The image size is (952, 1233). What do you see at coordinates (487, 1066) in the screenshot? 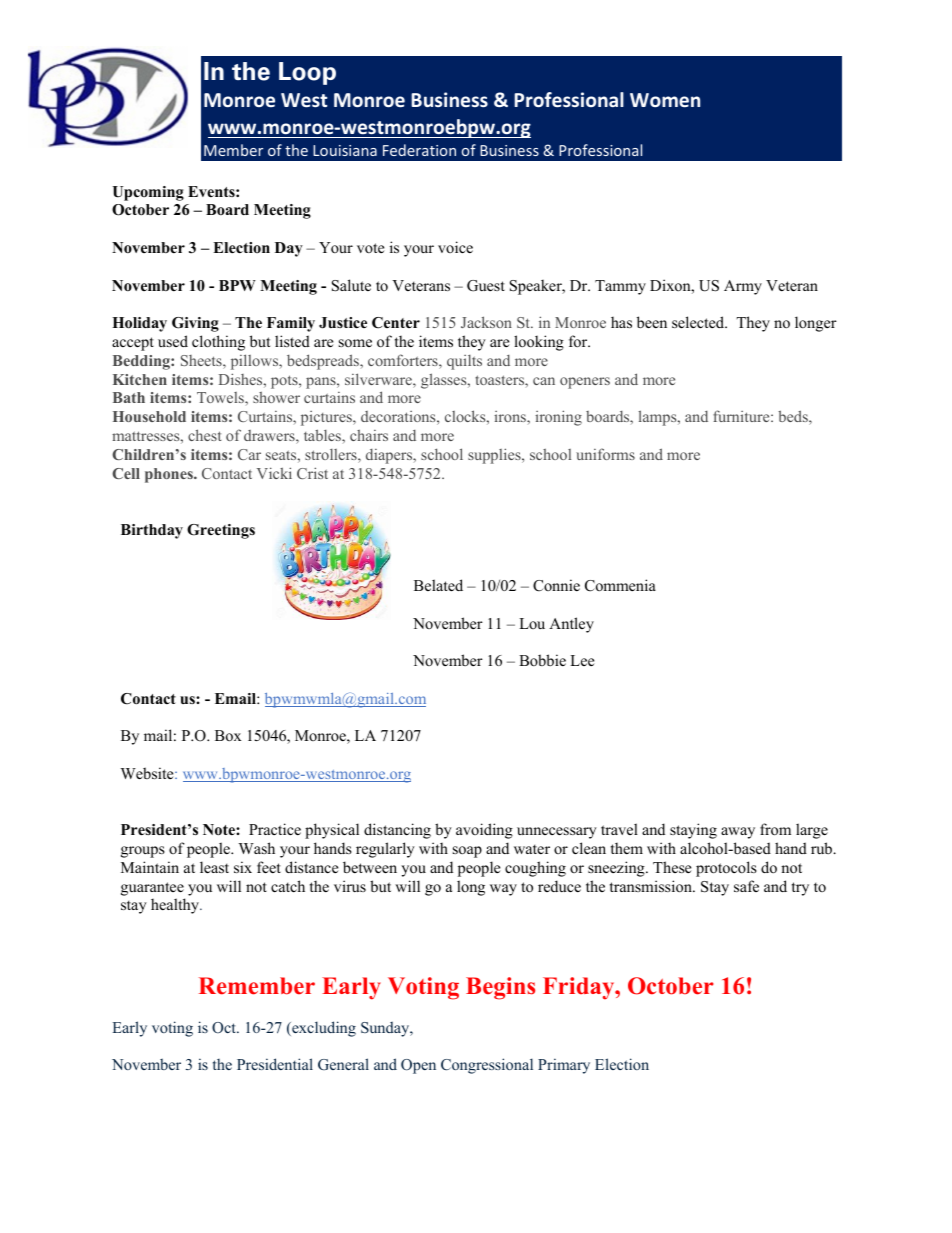
I see `Congressional` at bounding box center [487, 1066].
